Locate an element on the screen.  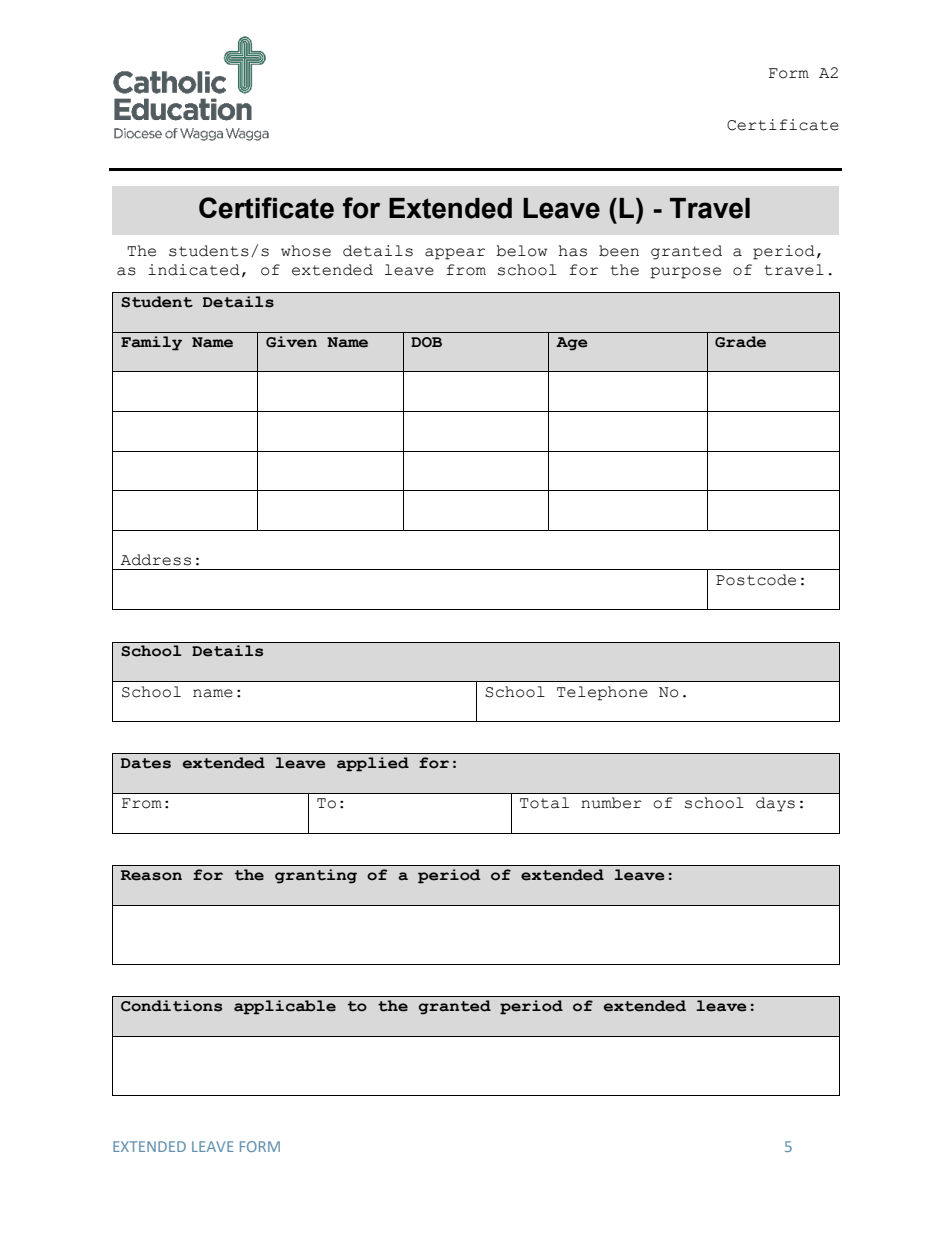
Telephone is located at coordinates (602, 693).
